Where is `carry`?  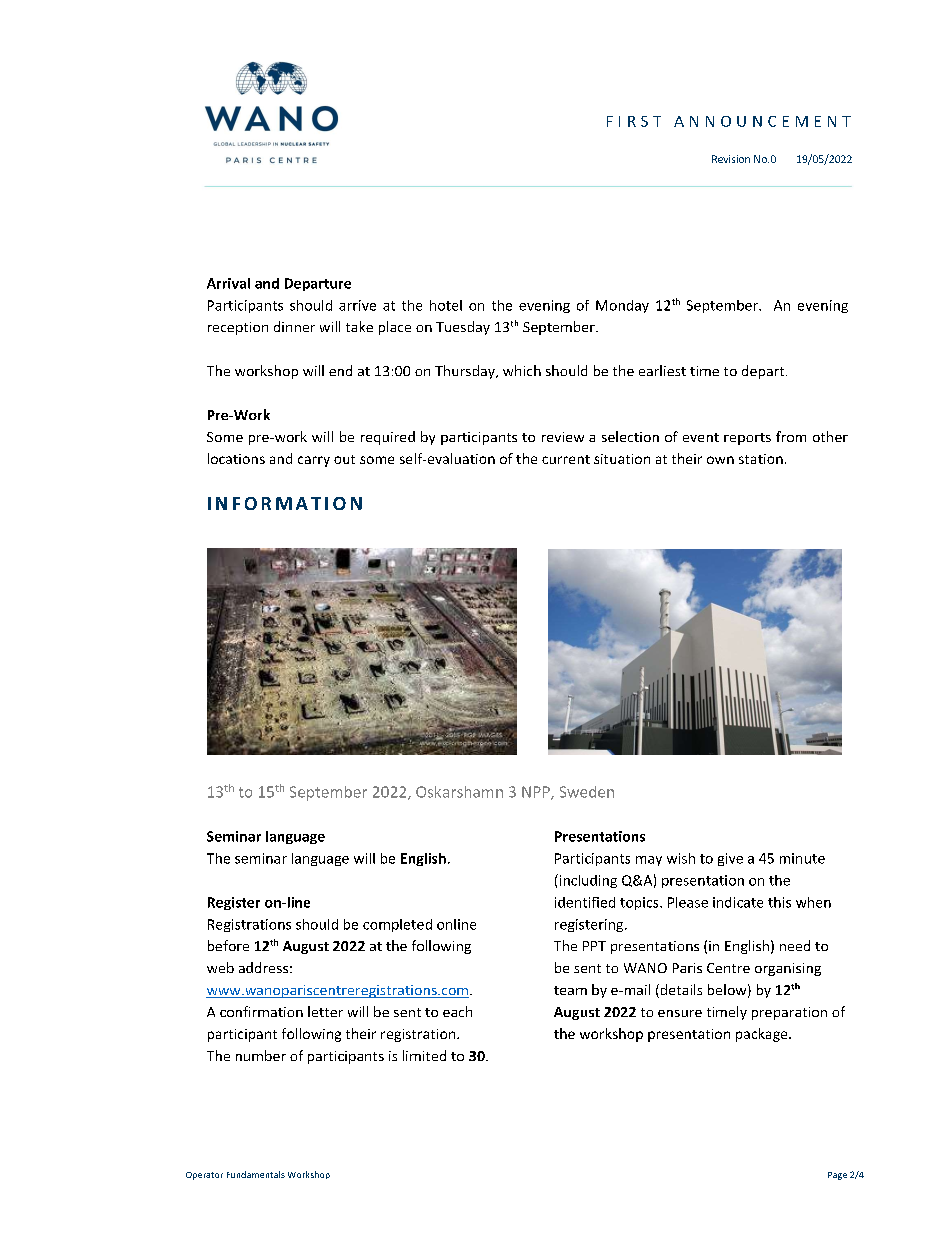 carry is located at coordinates (314, 461).
